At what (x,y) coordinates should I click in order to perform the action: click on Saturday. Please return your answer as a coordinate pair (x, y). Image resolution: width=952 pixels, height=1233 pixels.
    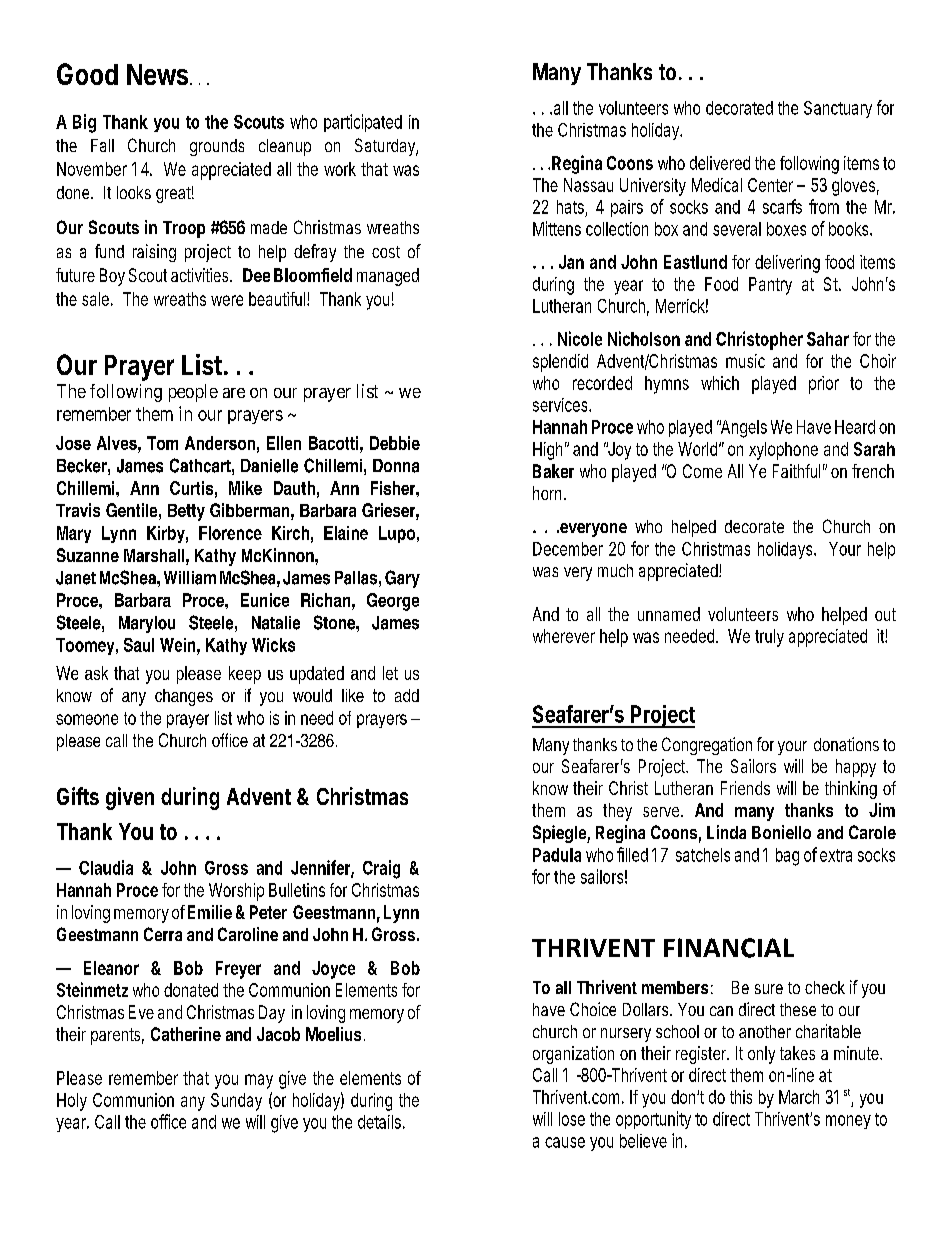
    Looking at the image, I should click on (385, 147).
